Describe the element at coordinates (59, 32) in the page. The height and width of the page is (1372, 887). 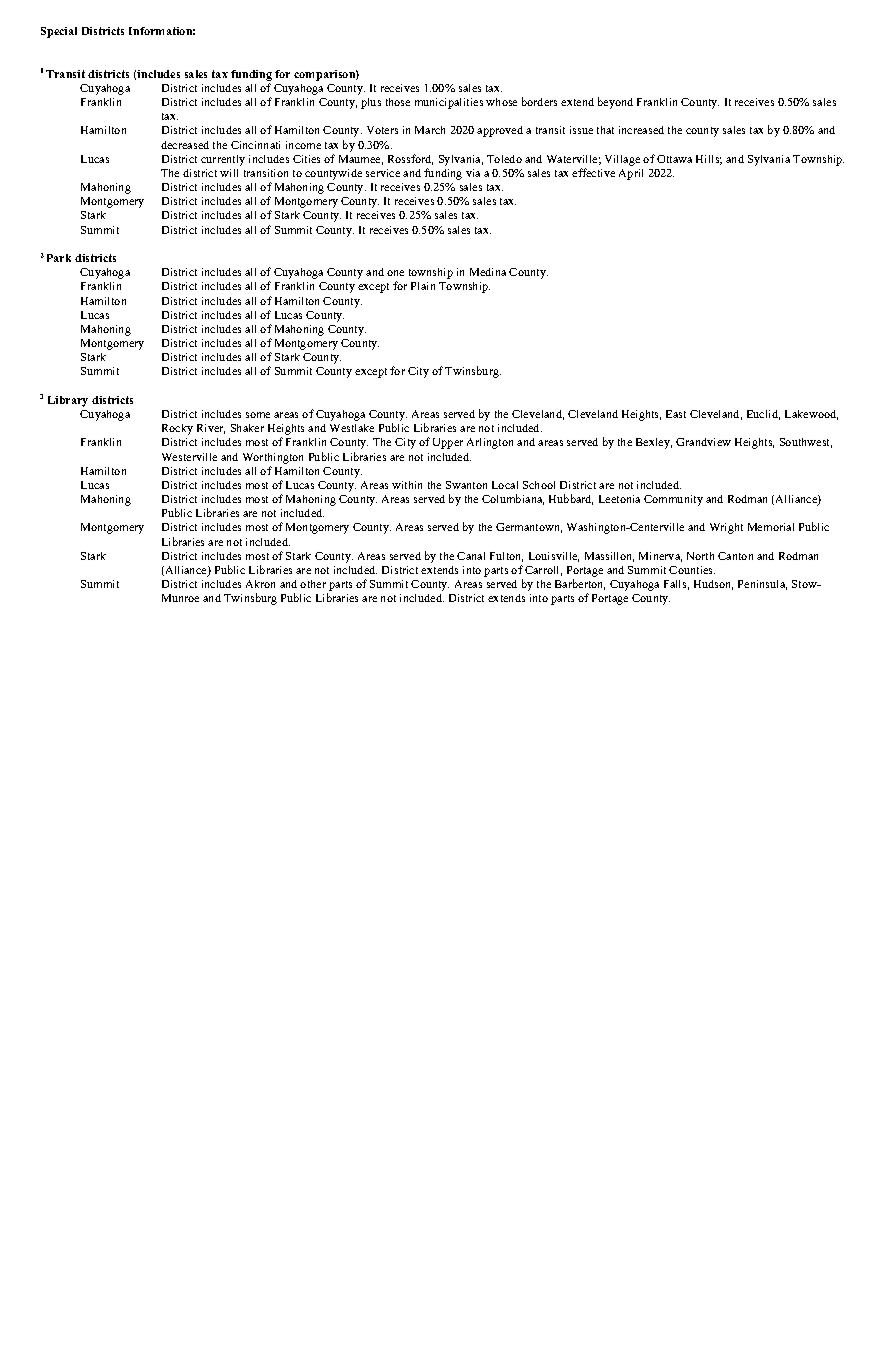
I see `Special` at that location.
